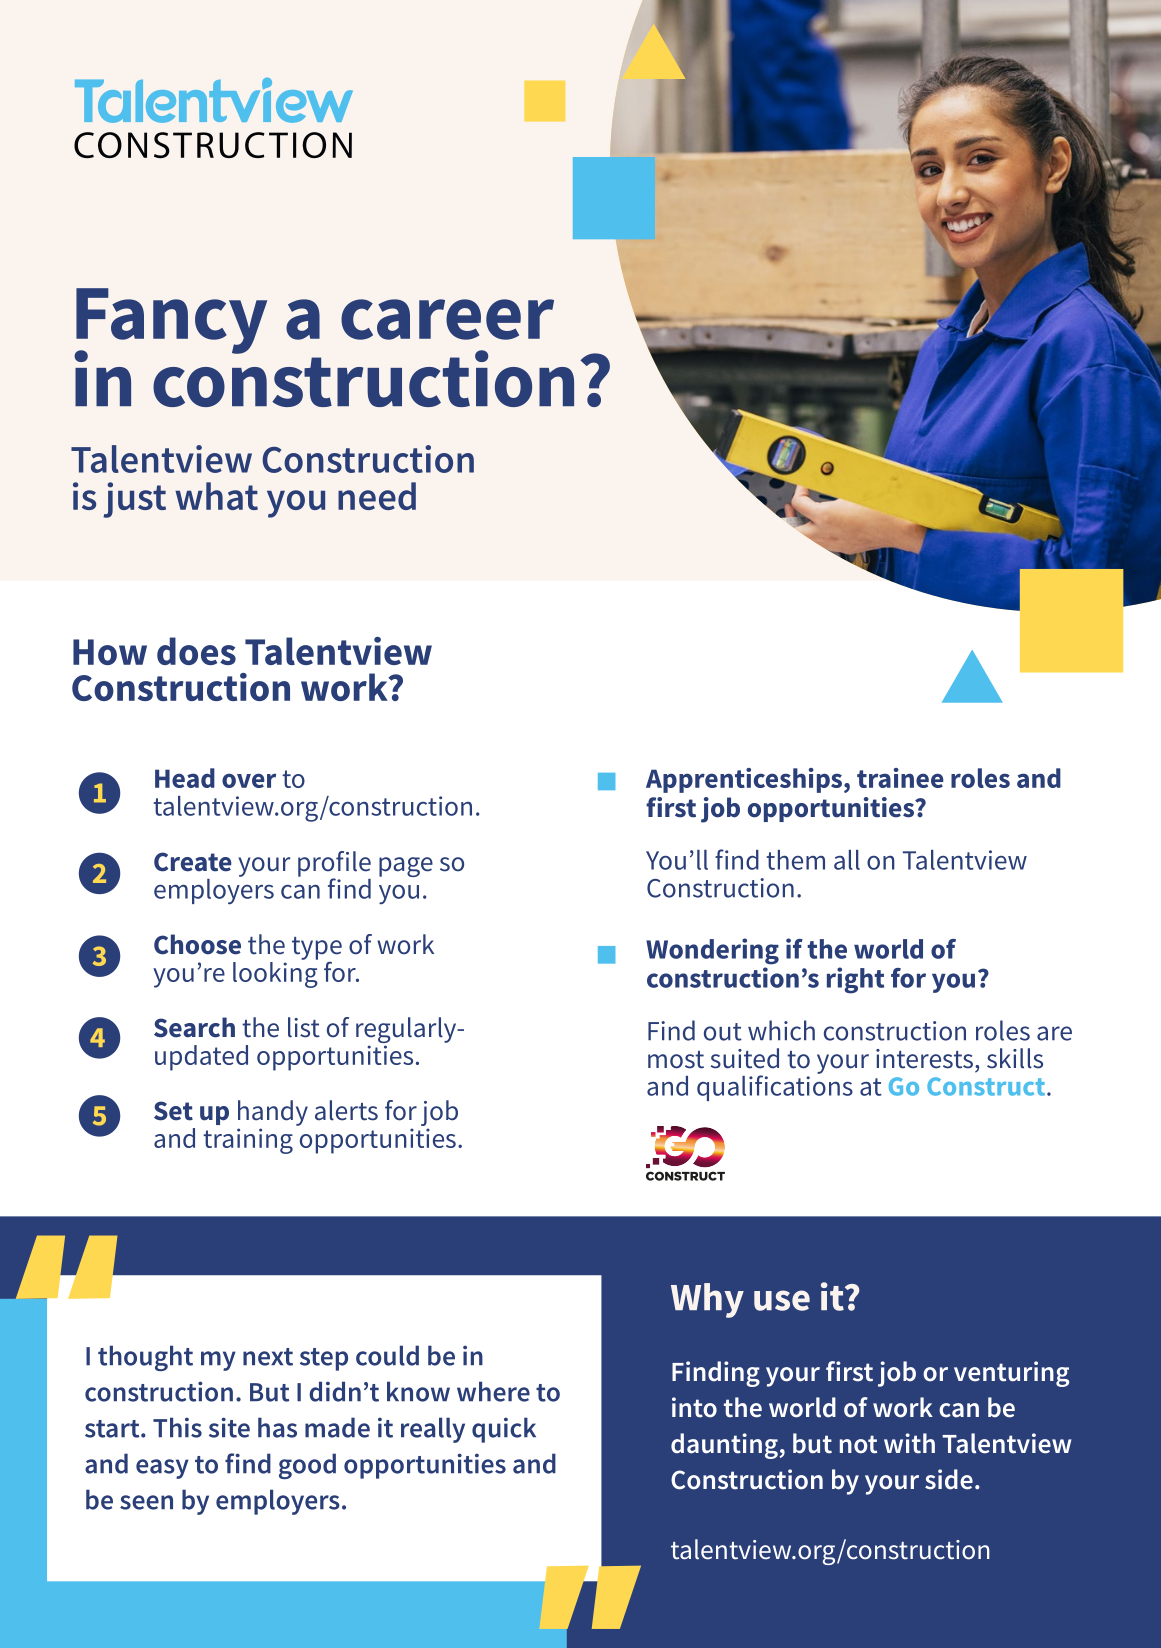 The image size is (1161, 1648). What do you see at coordinates (924, 1059) in the screenshot?
I see `interests` at bounding box center [924, 1059].
